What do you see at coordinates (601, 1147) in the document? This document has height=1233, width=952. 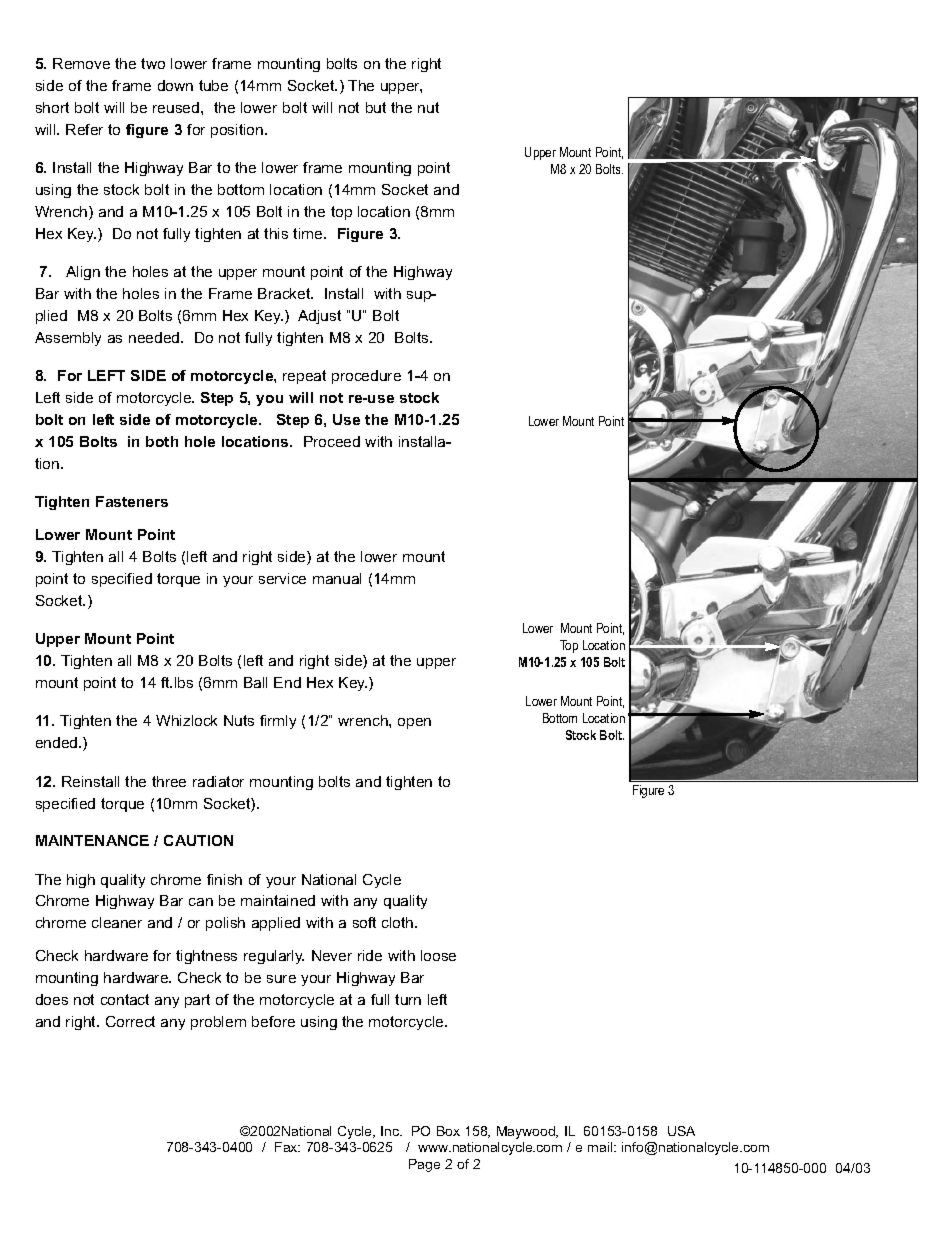 I see `mail` at bounding box center [601, 1147].
